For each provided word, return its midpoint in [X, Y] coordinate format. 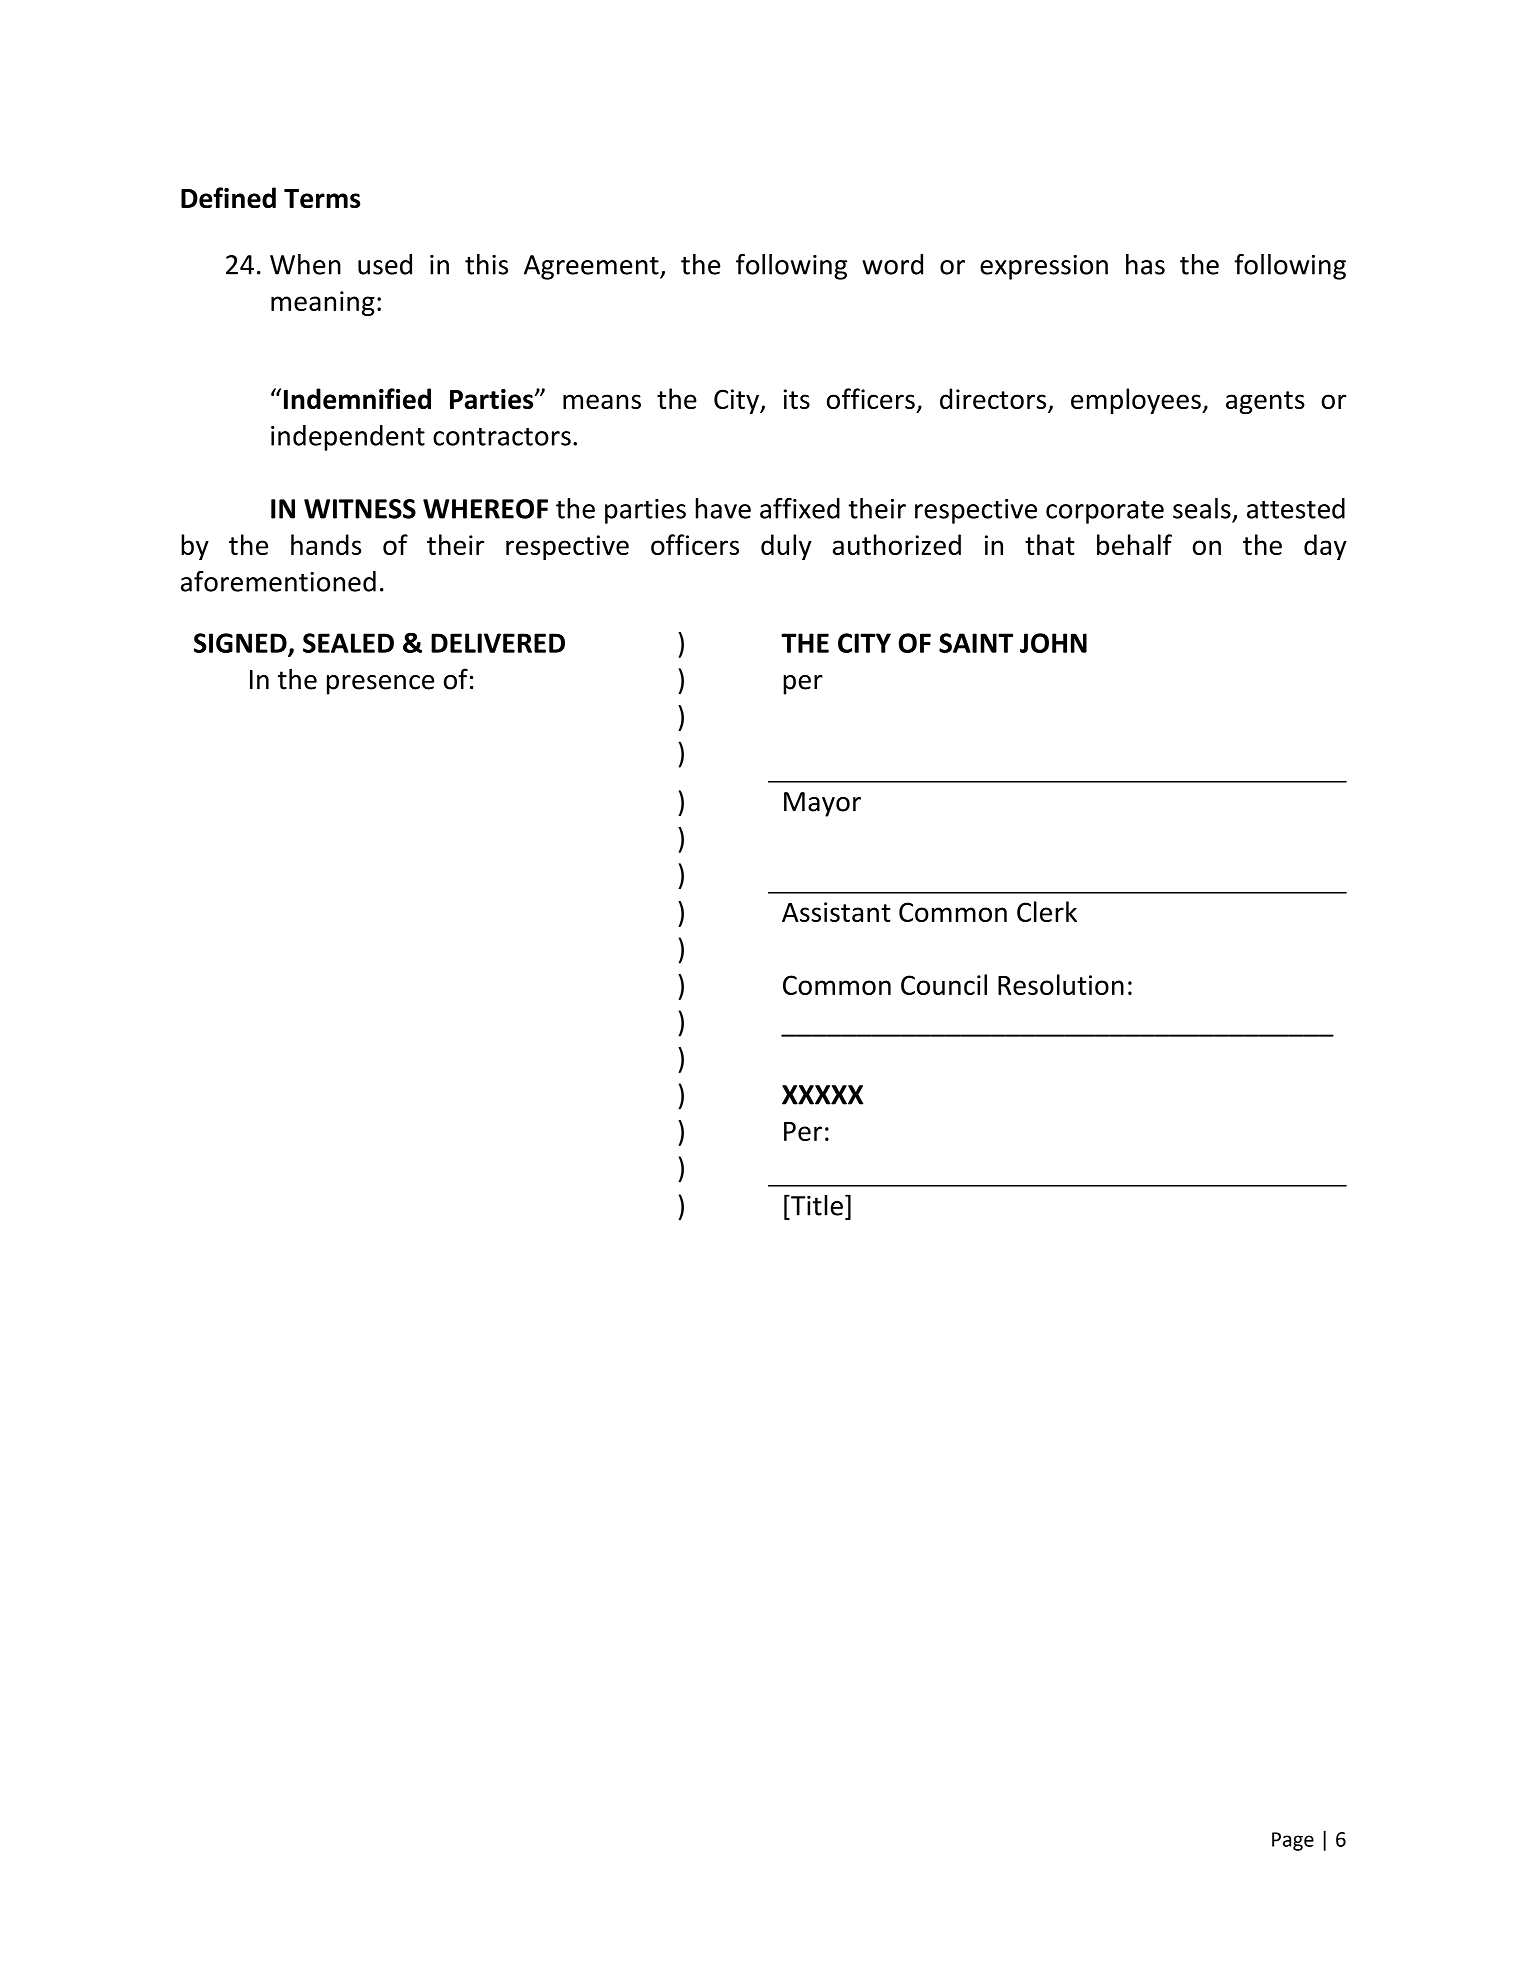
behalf [1134, 544]
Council [944, 984]
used [385, 264]
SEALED [348, 643]
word [892, 264]
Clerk [1047, 911]
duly [786, 547]
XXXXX [823, 1095]
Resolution [1061, 984]
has [1145, 264]
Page [1293, 1841]
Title [816, 1205]
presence [380, 685]
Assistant [836, 912]
